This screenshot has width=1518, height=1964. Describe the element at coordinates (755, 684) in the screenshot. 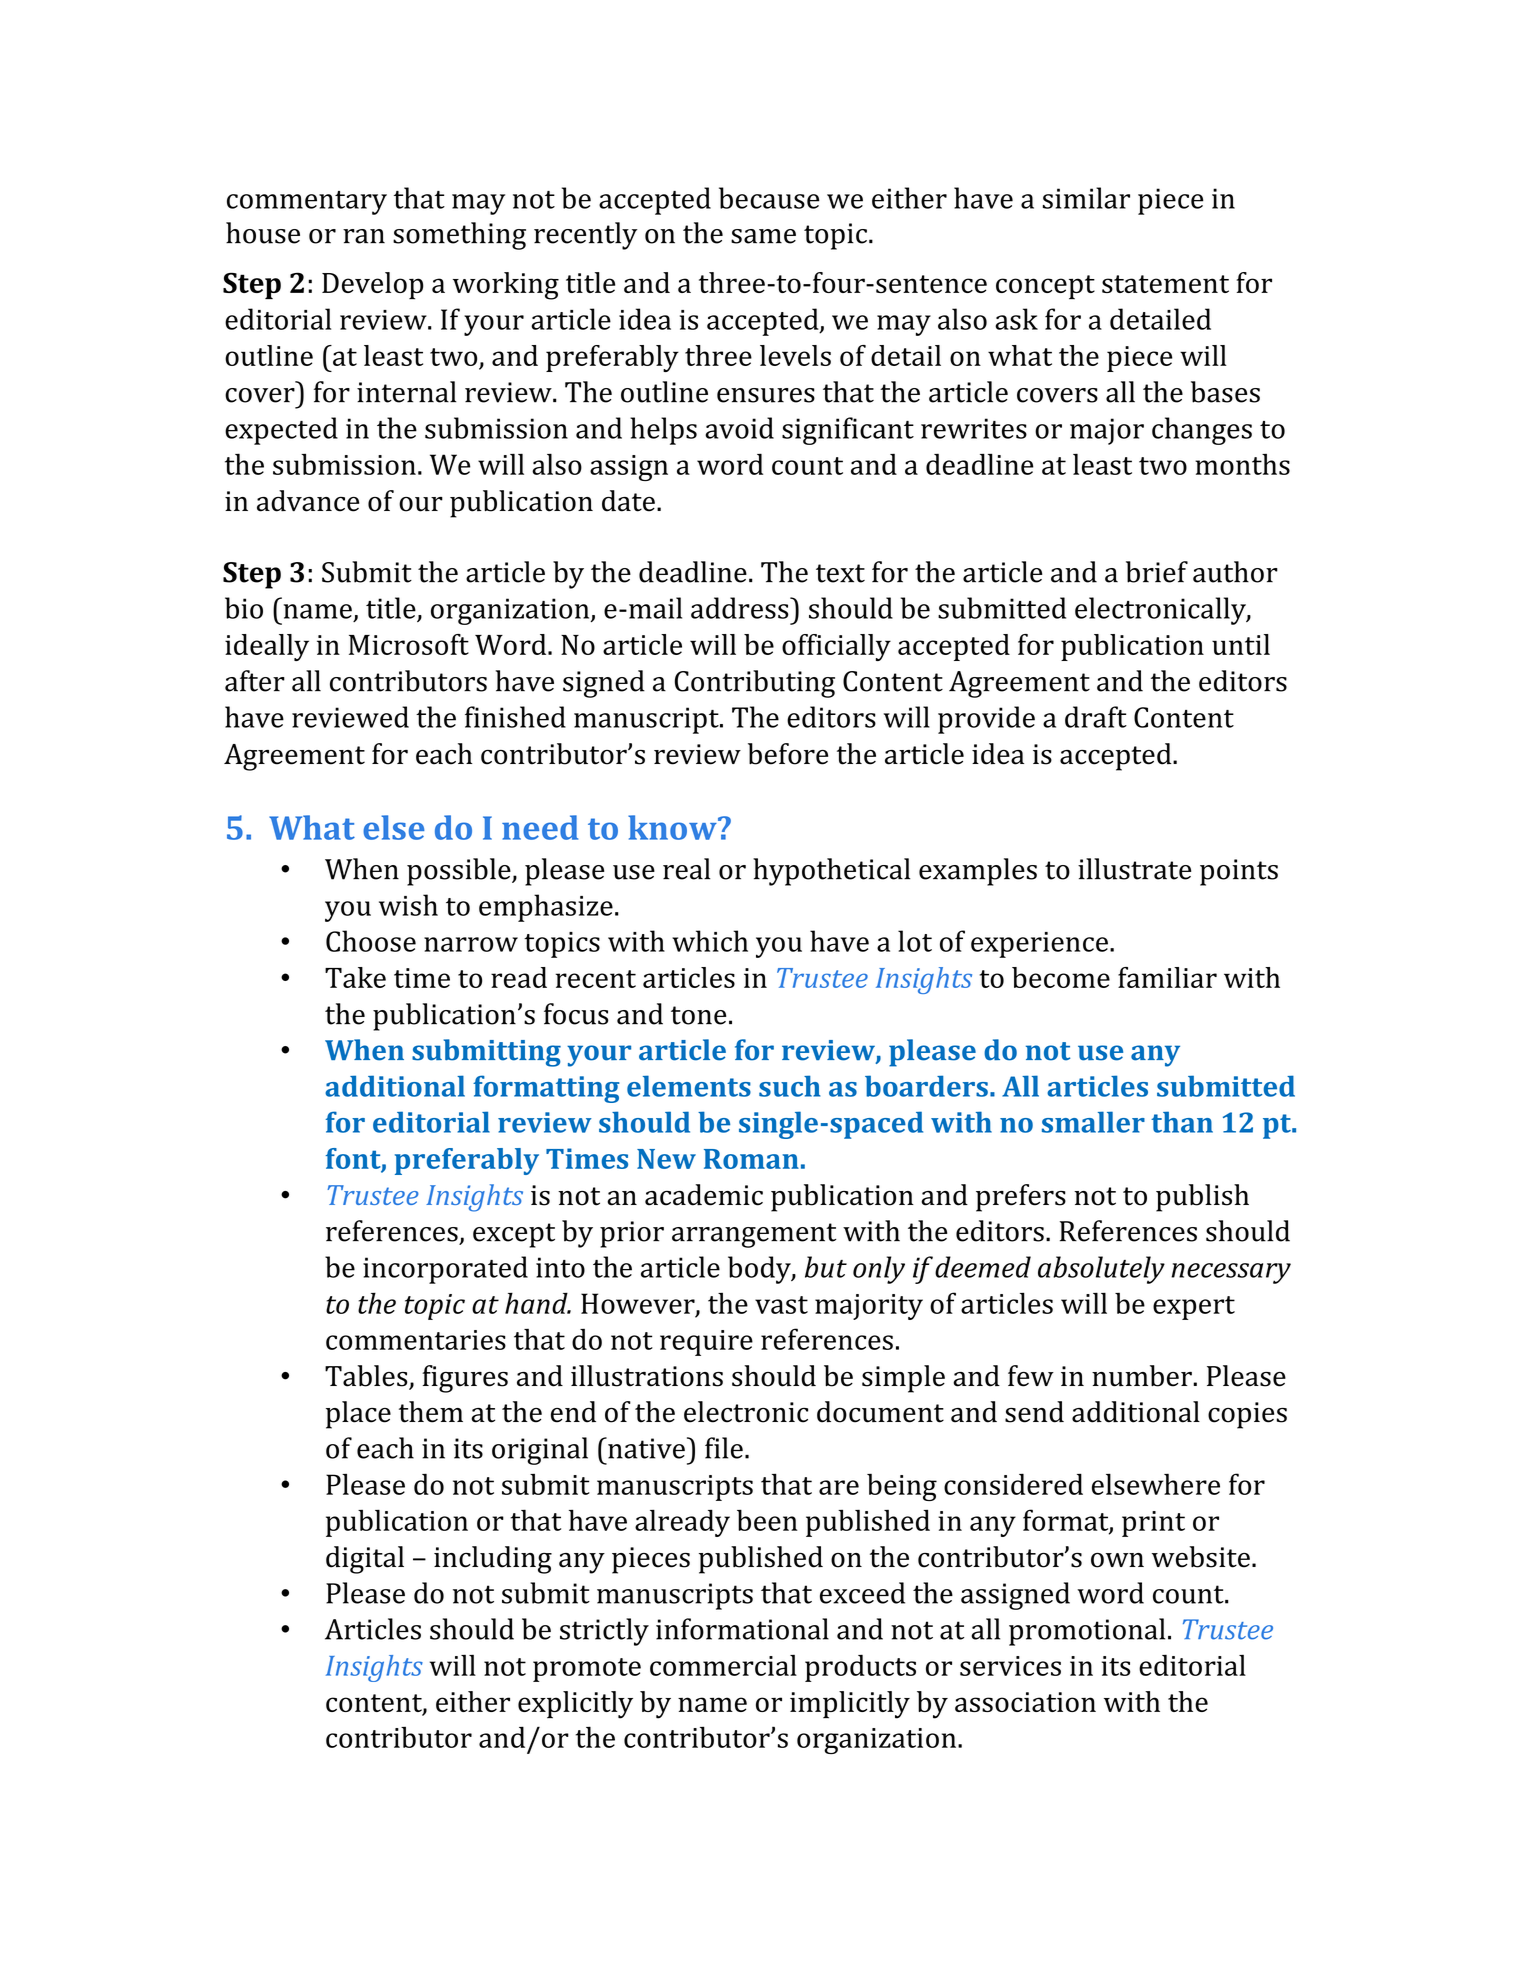

I see `Contributing` at that location.
